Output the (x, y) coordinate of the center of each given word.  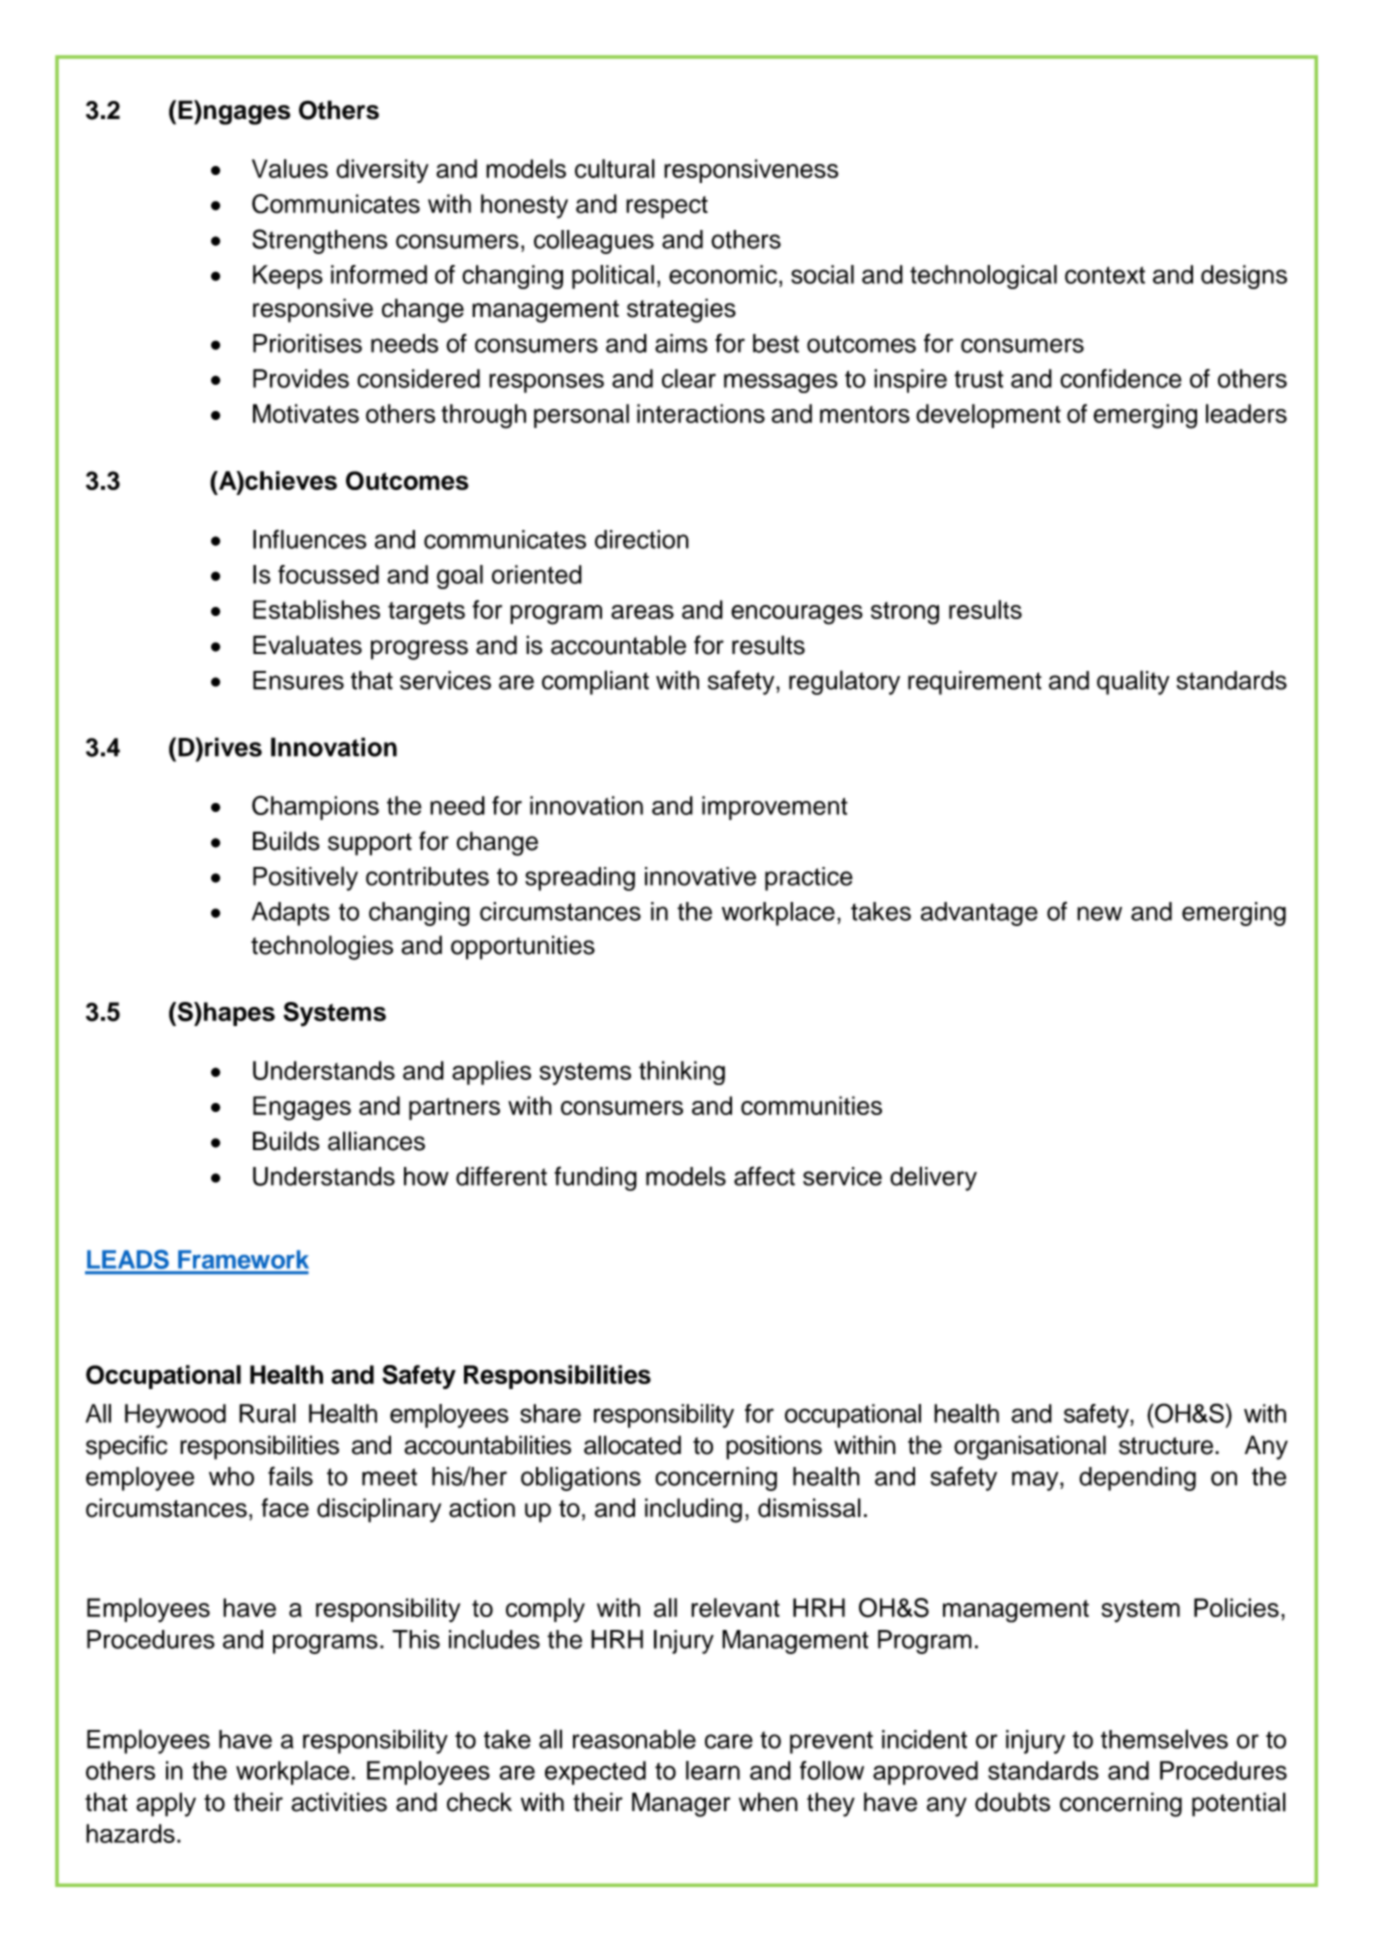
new (1099, 913)
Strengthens (320, 241)
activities (339, 1802)
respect (667, 207)
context (1105, 275)
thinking (682, 1073)
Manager (681, 1804)
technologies (322, 947)
